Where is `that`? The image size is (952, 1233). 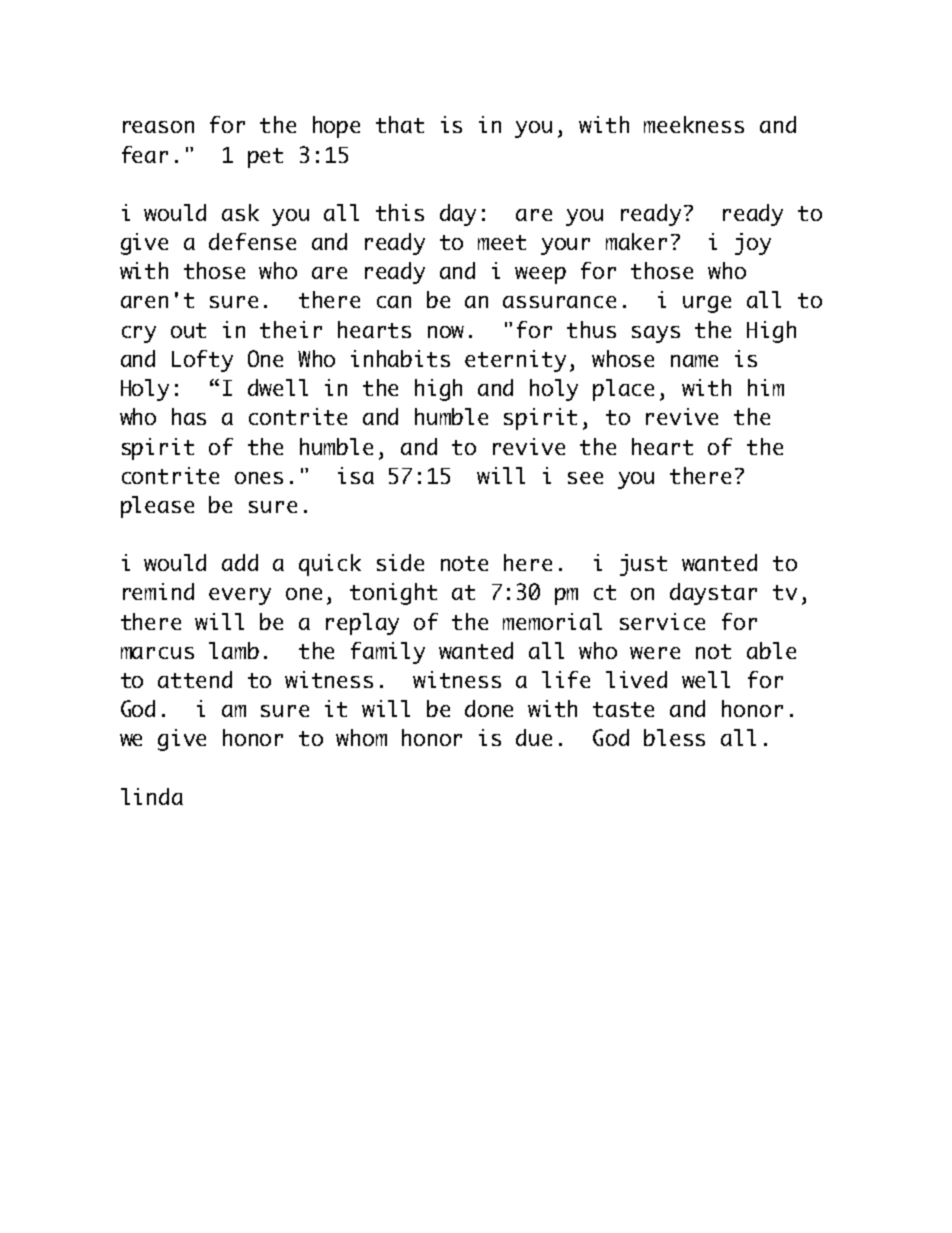
that is located at coordinates (400, 124).
